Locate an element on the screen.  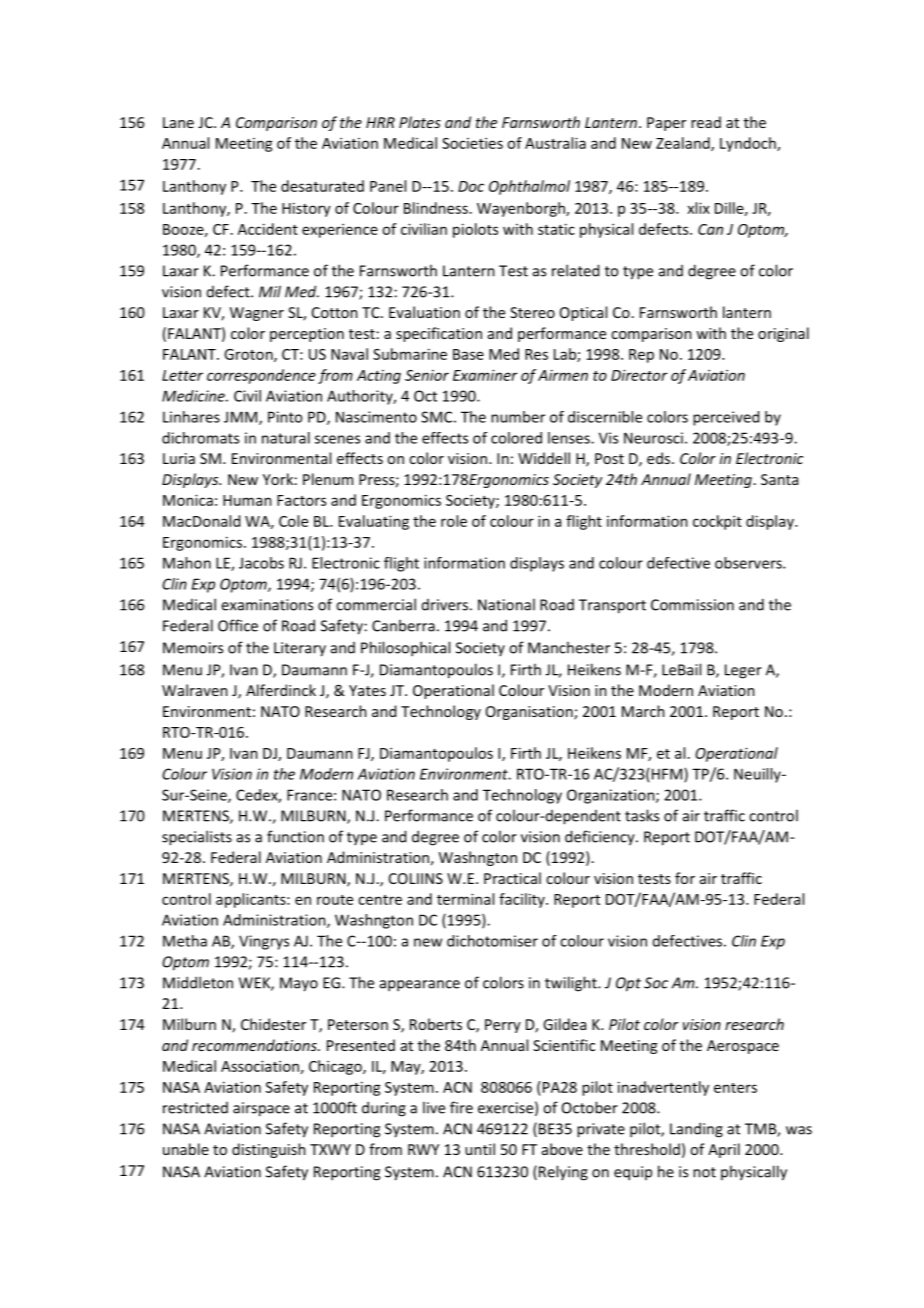
Human is located at coordinates (247, 500).
